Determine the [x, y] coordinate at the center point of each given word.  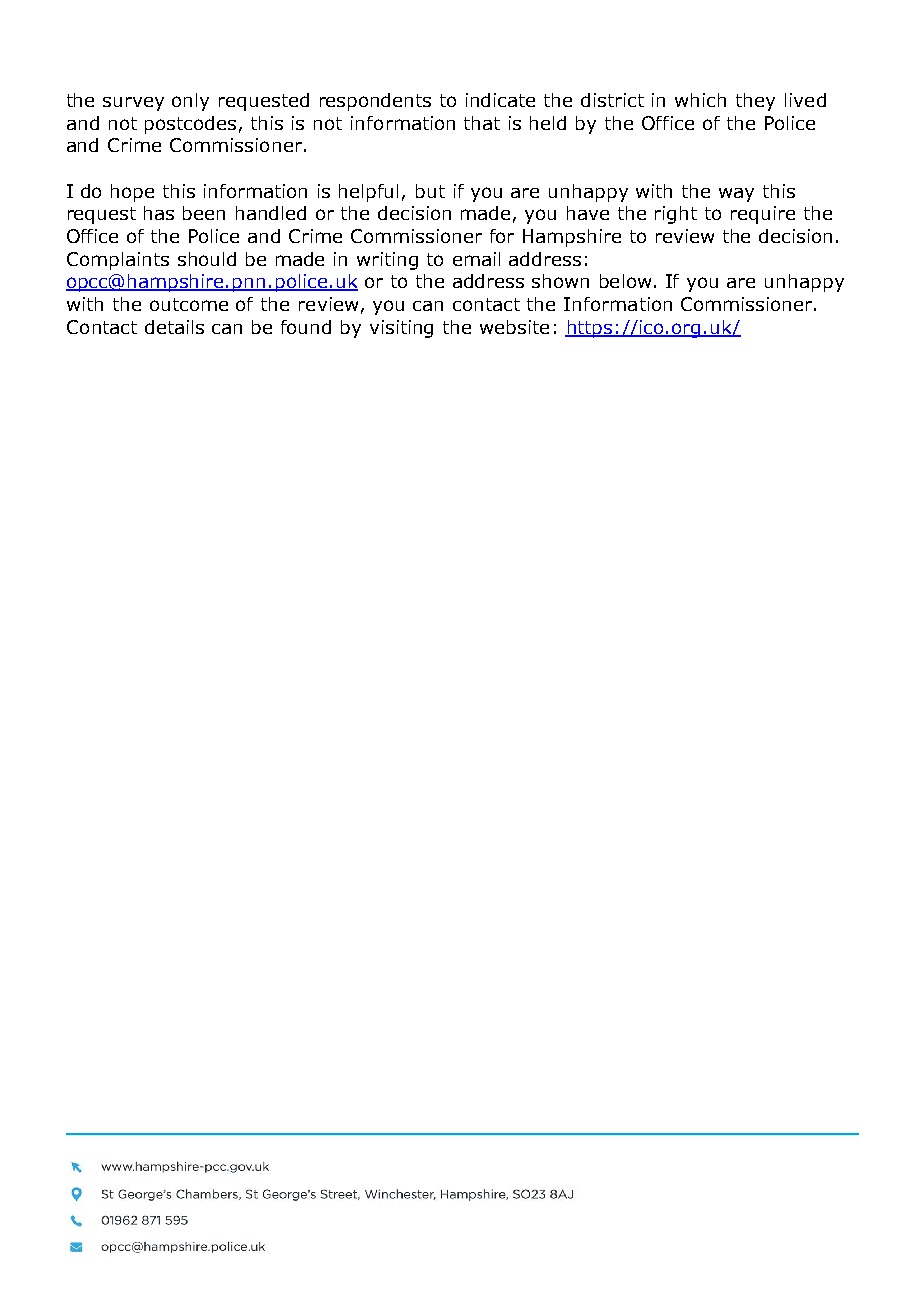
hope [132, 193]
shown [560, 281]
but [430, 191]
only [190, 102]
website [514, 327]
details [174, 327]
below [625, 281]
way [736, 195]
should [207, 259]
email [476, 259]
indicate [500, 100]
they [755, 102]
